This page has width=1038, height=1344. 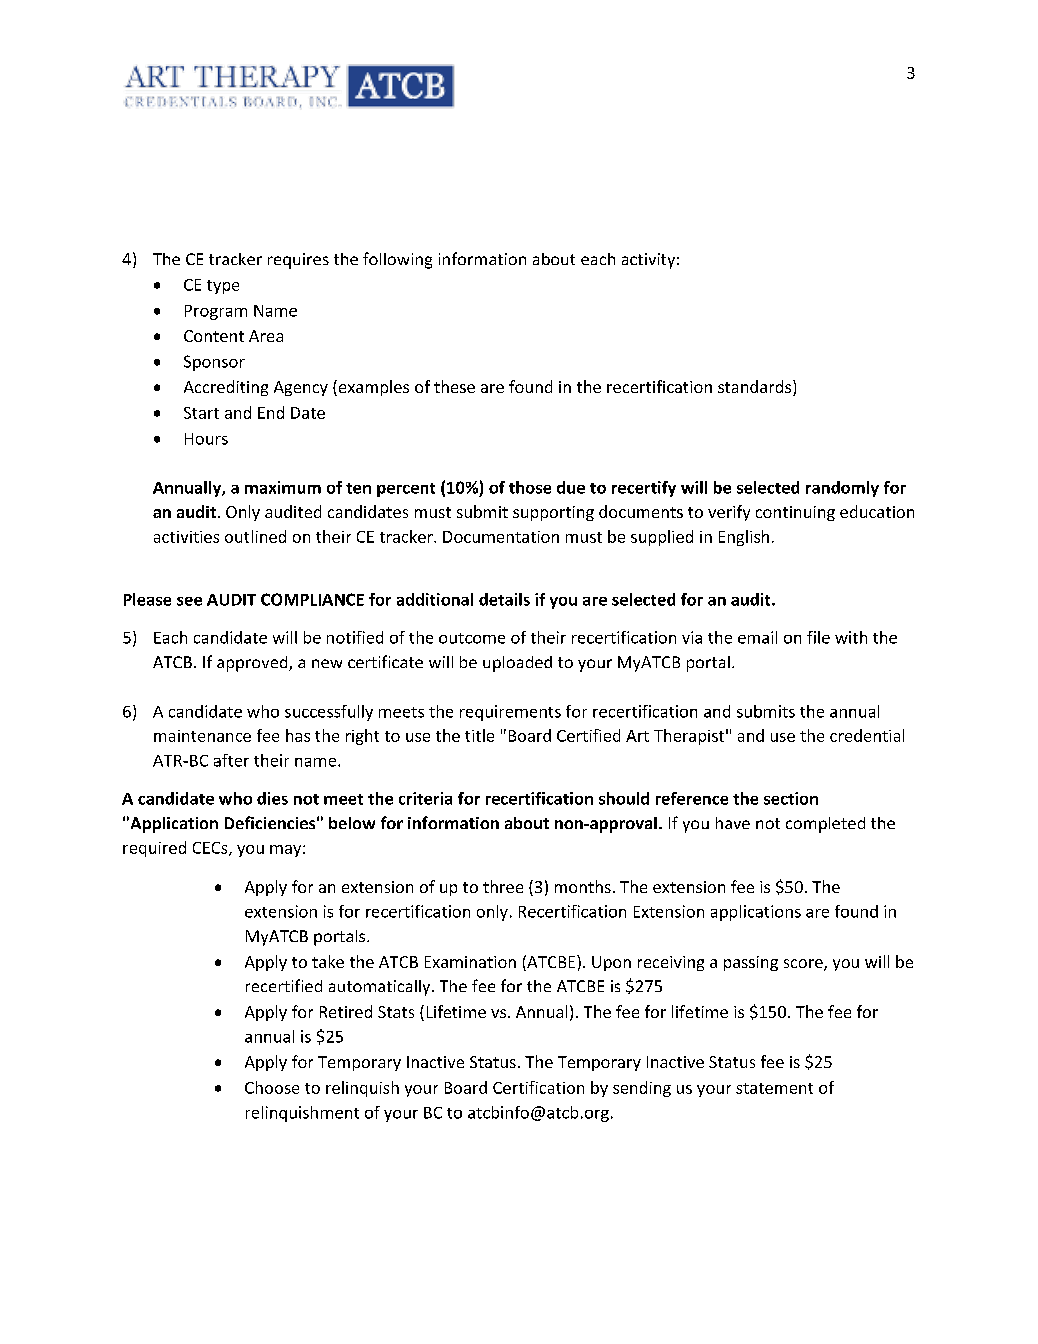 I want to click on following, so click(x=397, y=260).
